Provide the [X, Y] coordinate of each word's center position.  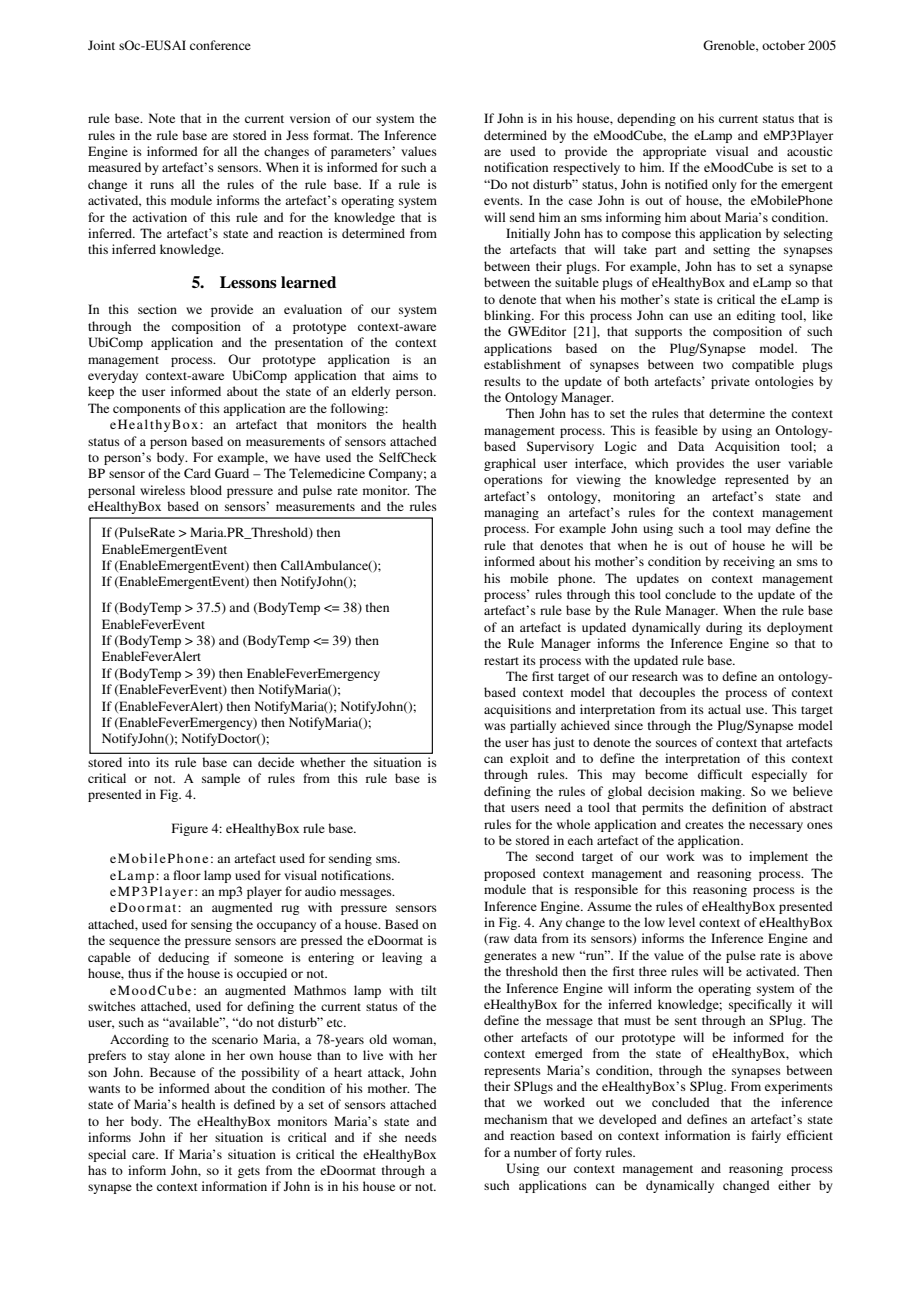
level [682, 922]
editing [756, 316]
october [783, 45]
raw [498, 940]
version [310, 118]
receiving [749, 562]
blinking [508, 316]
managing [511, 513]
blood [206, 490]
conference [220, 45]
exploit [529, 759]
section [157, 309]
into [139, 762]
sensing [211, 925]
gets [249, 1172]
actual [724, 709]
